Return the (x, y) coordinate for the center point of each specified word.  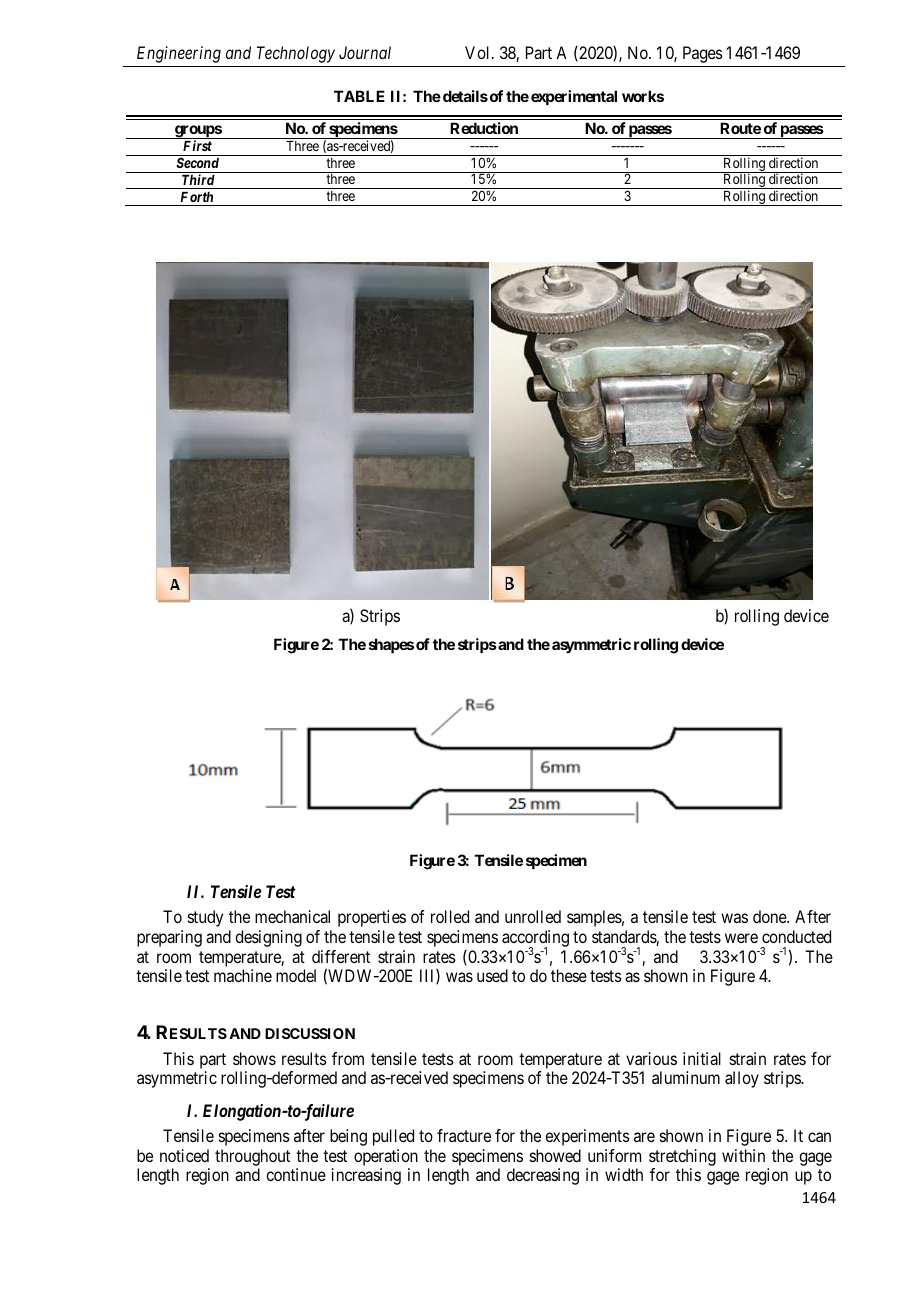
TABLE (359, 96)
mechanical (292, 916)
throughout (252, 1159)
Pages (703, 54)
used (492, 975)
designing (268, 938)
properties (372, 918)
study (205, 918)
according (535, 939)
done (770, 916)
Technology (296, 54)
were (741, 938)
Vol (479, 52)
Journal (365, 52)
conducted (796, 936)
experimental (574, 97)
